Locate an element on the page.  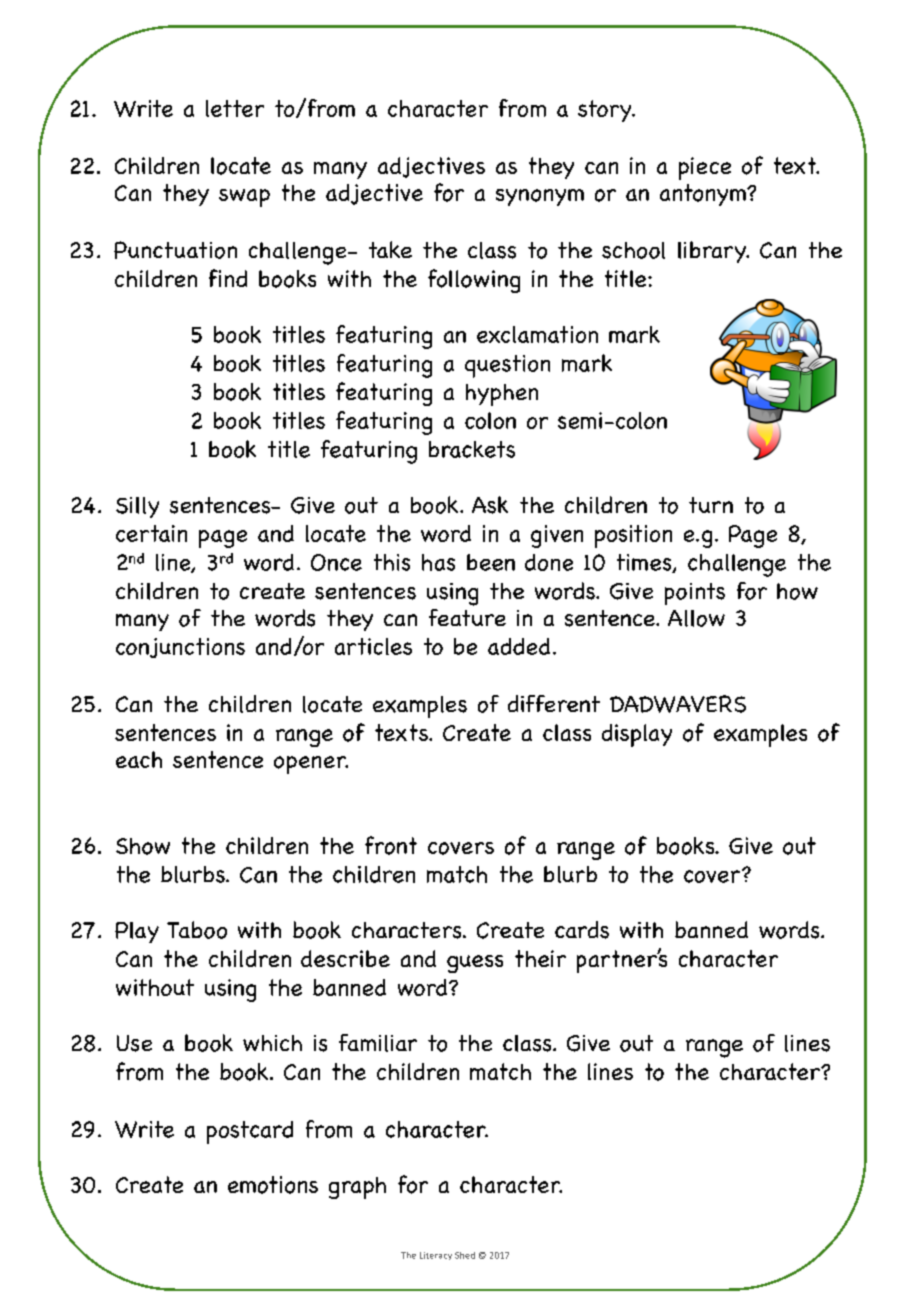
story is located at coordinates (606, 111).
